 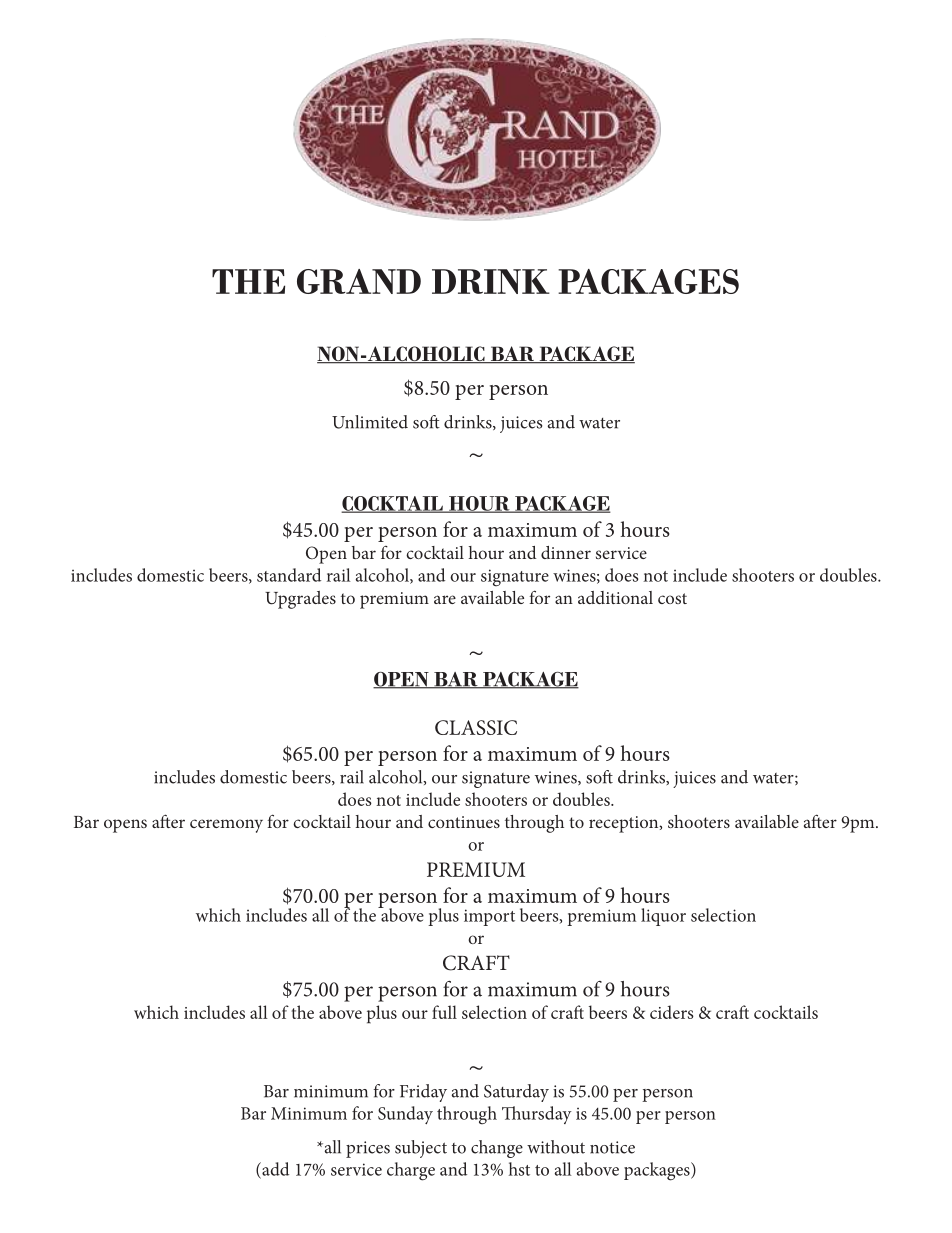 What do you see at coordinates (566, 552) in the page?
I see `dinner` at bounding box center [566, 552].
